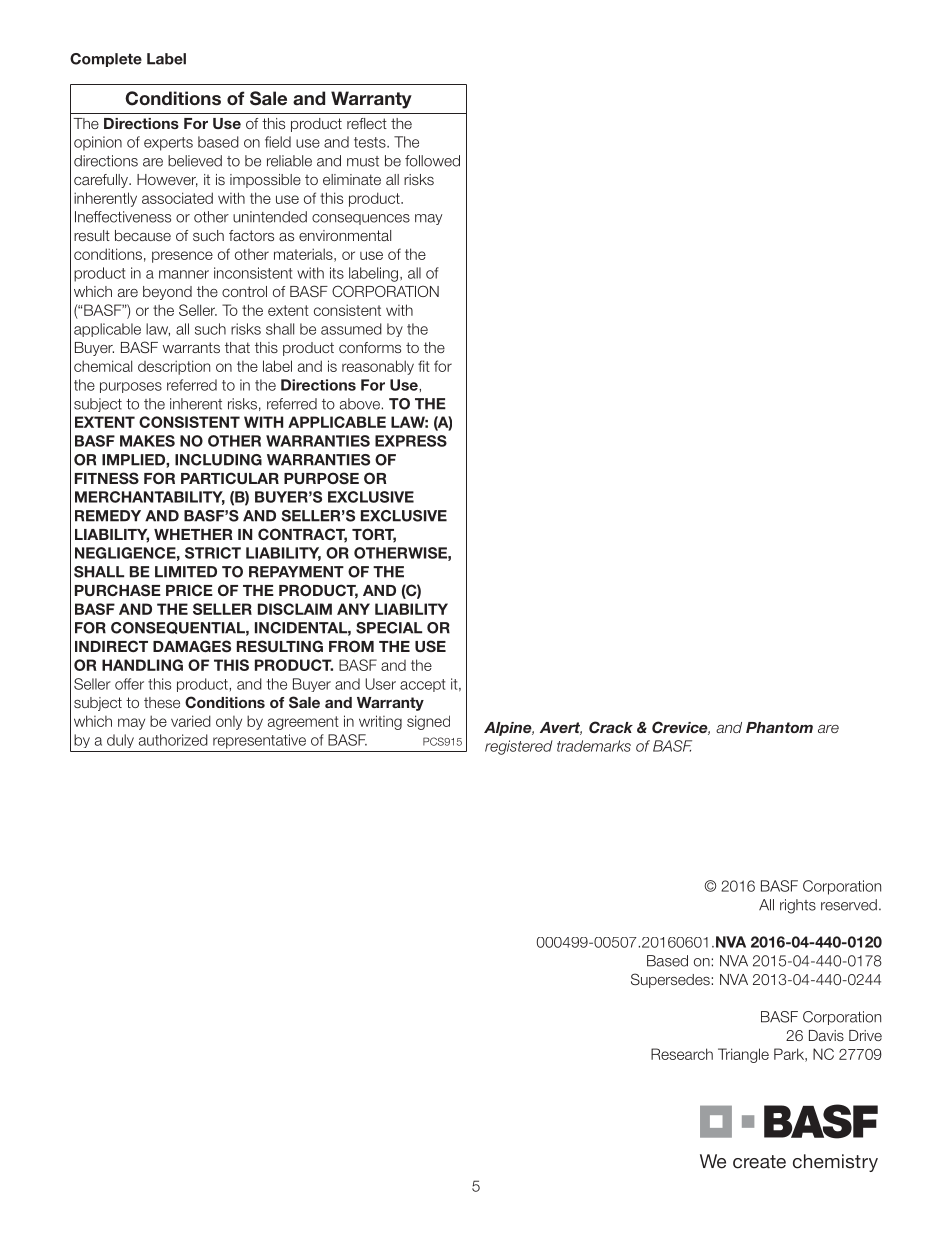  What do you see at coordinates (370, 347) in the screenshot?
I see `conforms` at bounding box center [370, 347].
